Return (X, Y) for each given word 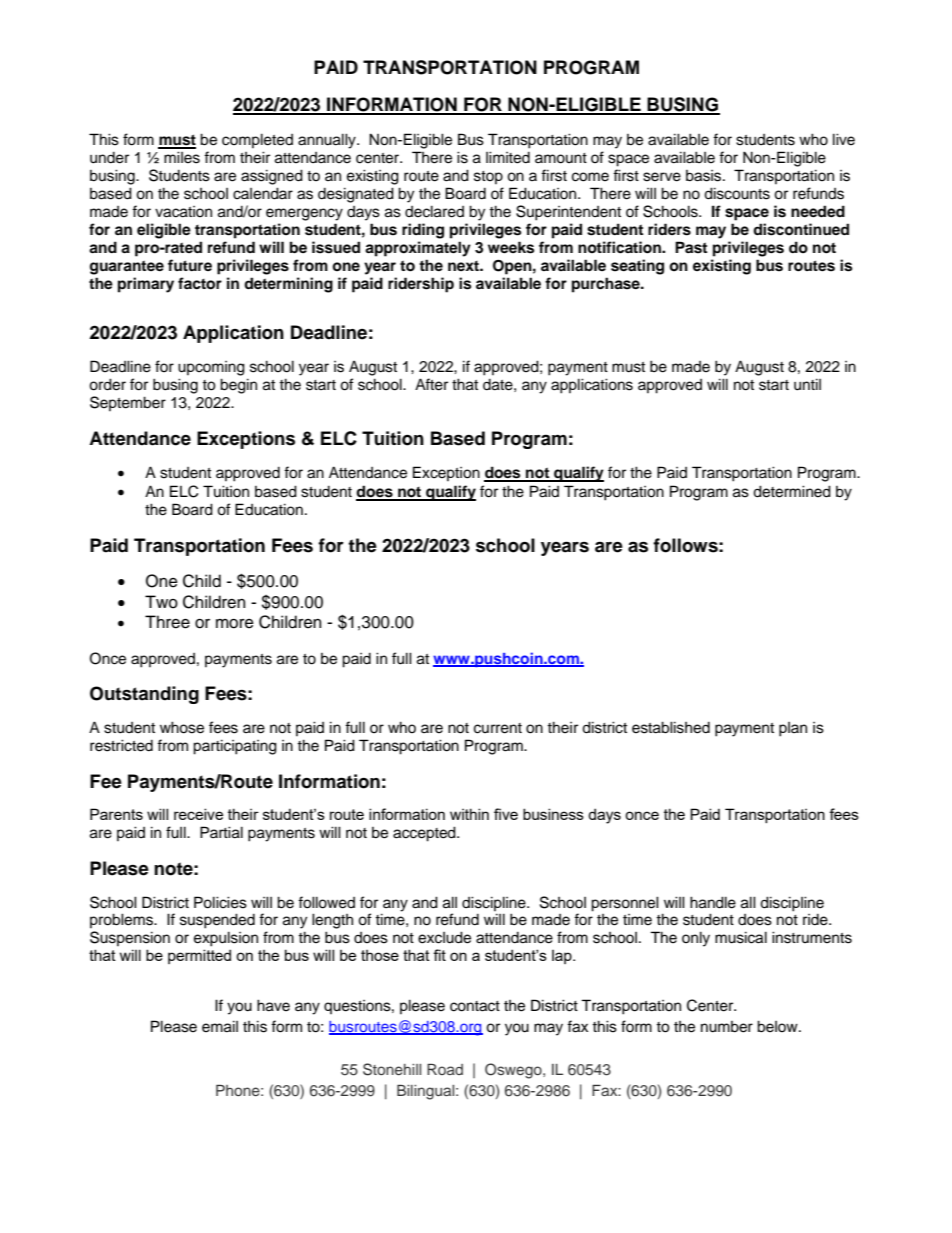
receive (198, 814)
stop (488, 177)
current (498, 728)
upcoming (211, 368)
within (469, 814)
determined (792, 491)
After (431, 384)
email (220, 1026)
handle (713, 902)
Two (161, 602)
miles (182, 157)
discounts (737, 193)
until (807, 384)
